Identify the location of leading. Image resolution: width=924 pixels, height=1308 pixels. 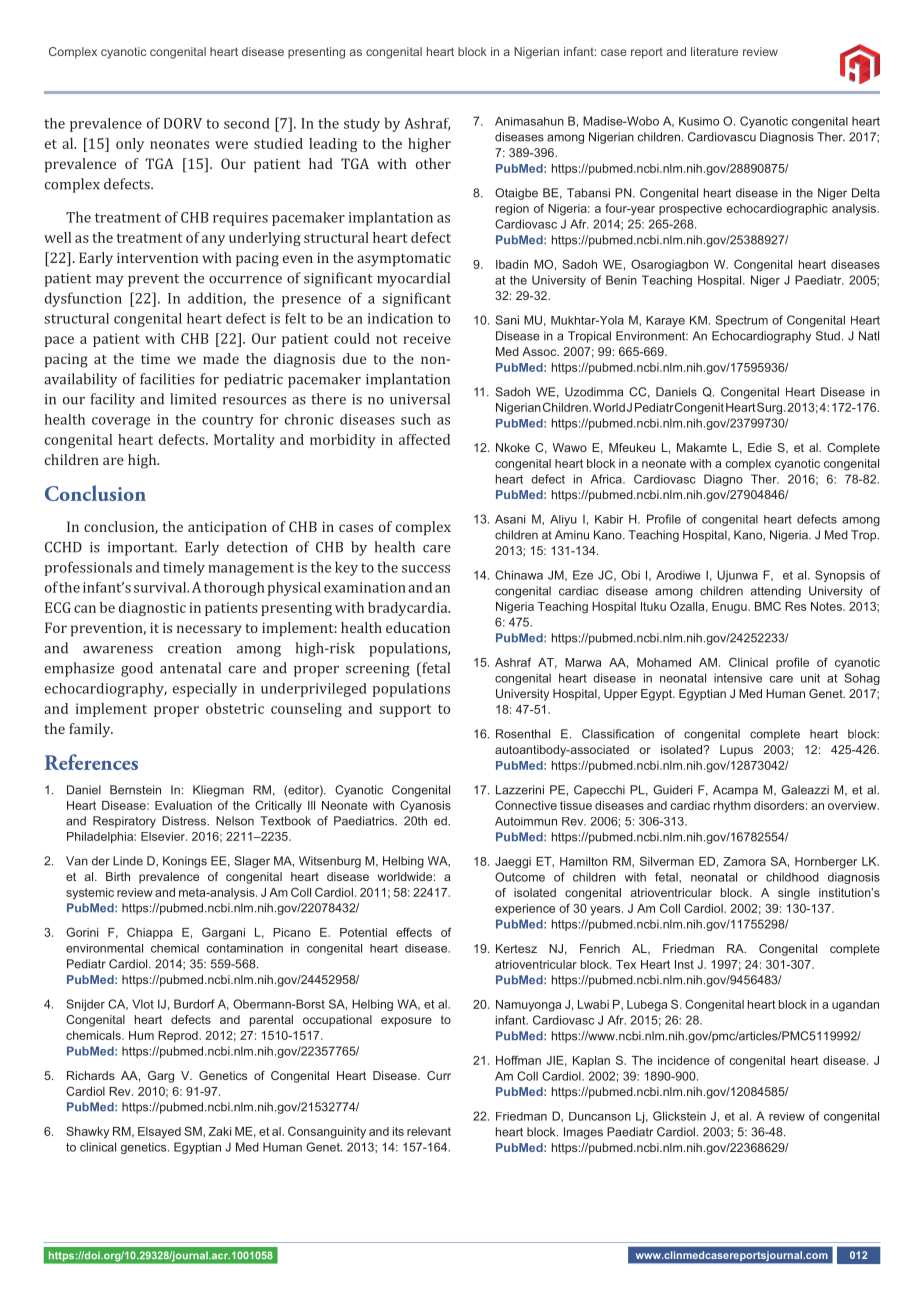
(333, 145).
